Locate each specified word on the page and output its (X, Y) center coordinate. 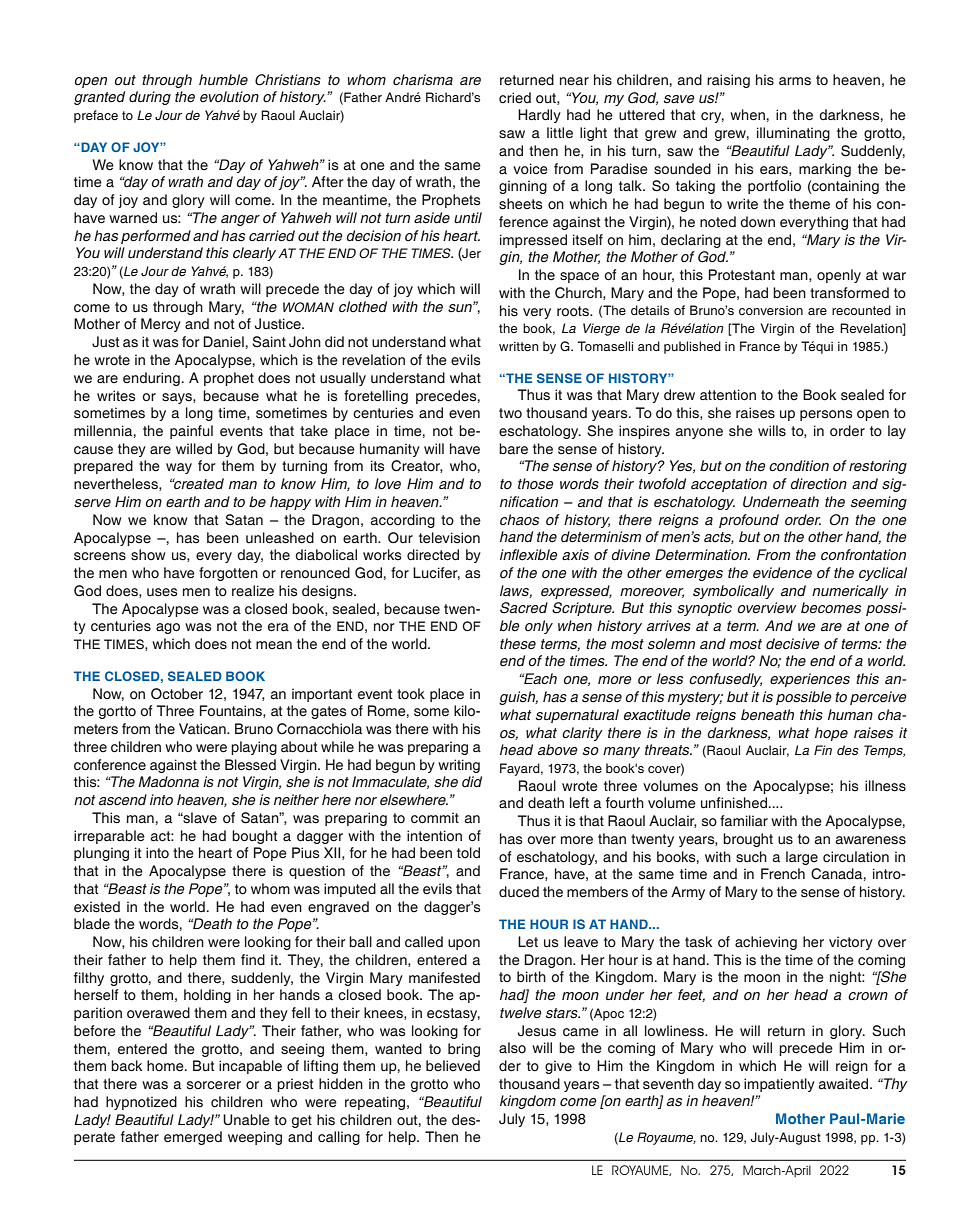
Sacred (524, 608)
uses (162, 592)
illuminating (793, 134)
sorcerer (214, 1085)
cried (515, 98)
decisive (793, 644)
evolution (229, 97)
